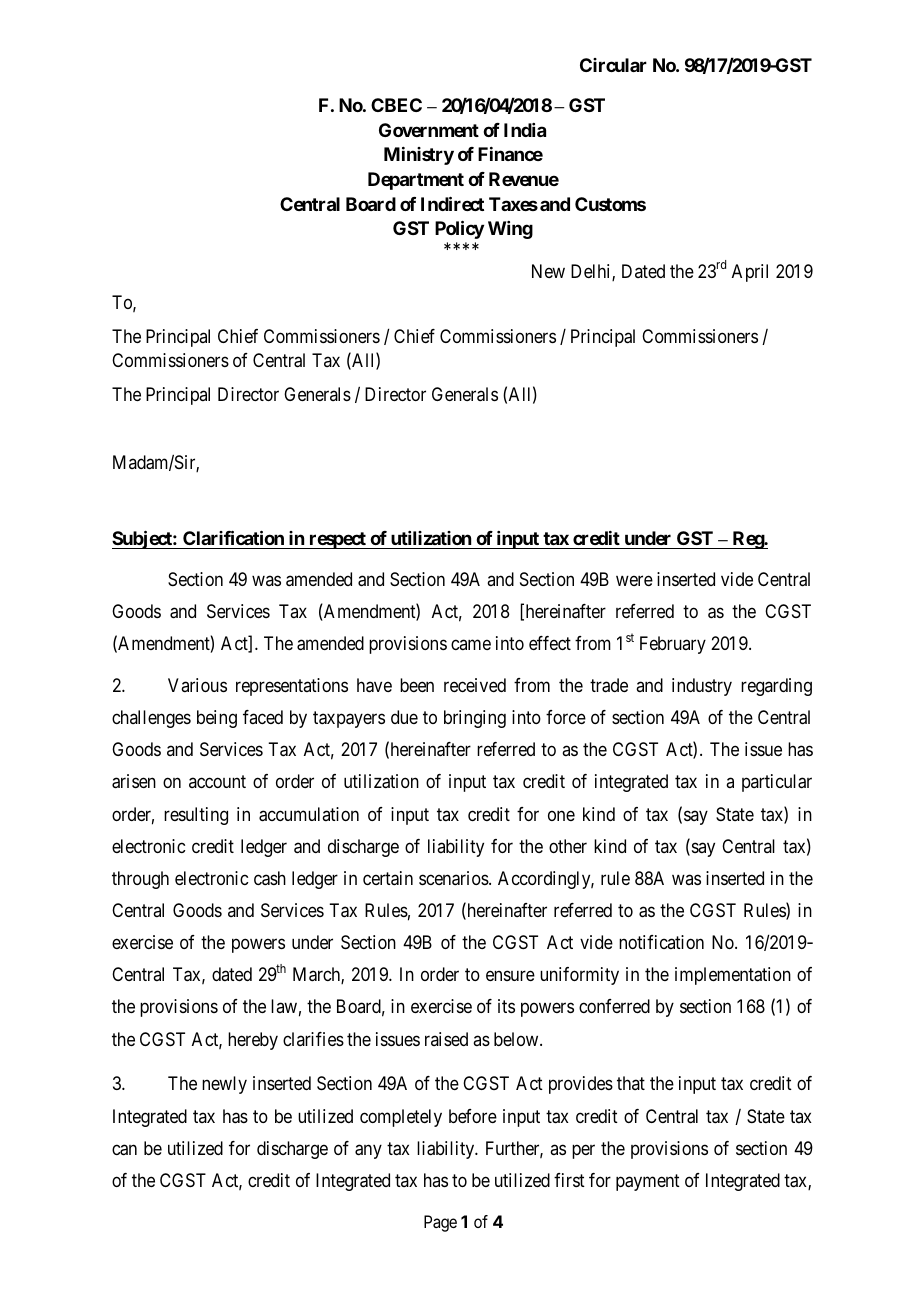 The height and width of the screenshot is (1308, 924). I want to click on Various, so click(197, 685).
